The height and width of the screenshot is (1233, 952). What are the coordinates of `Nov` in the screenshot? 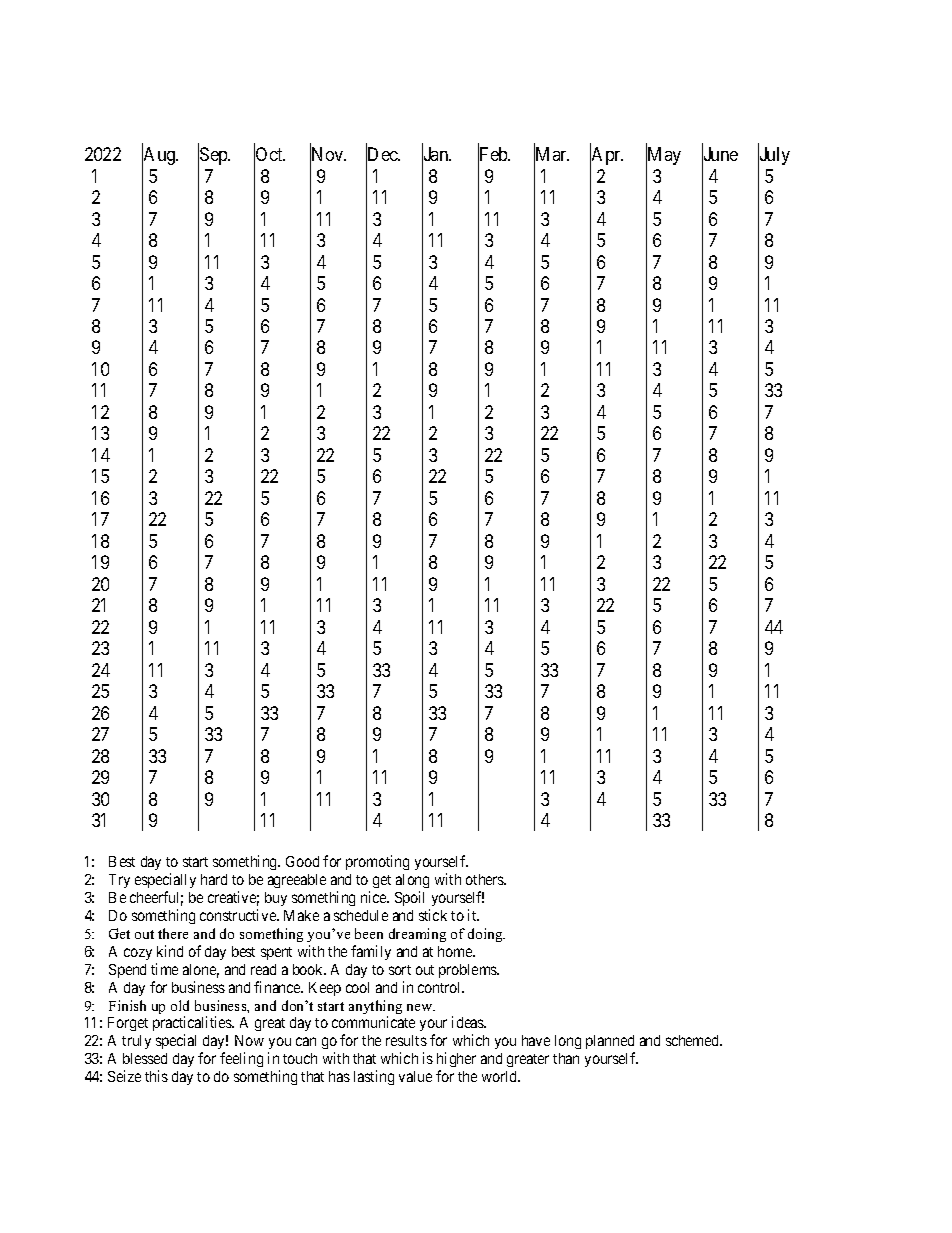 It's located at (328, 155).
